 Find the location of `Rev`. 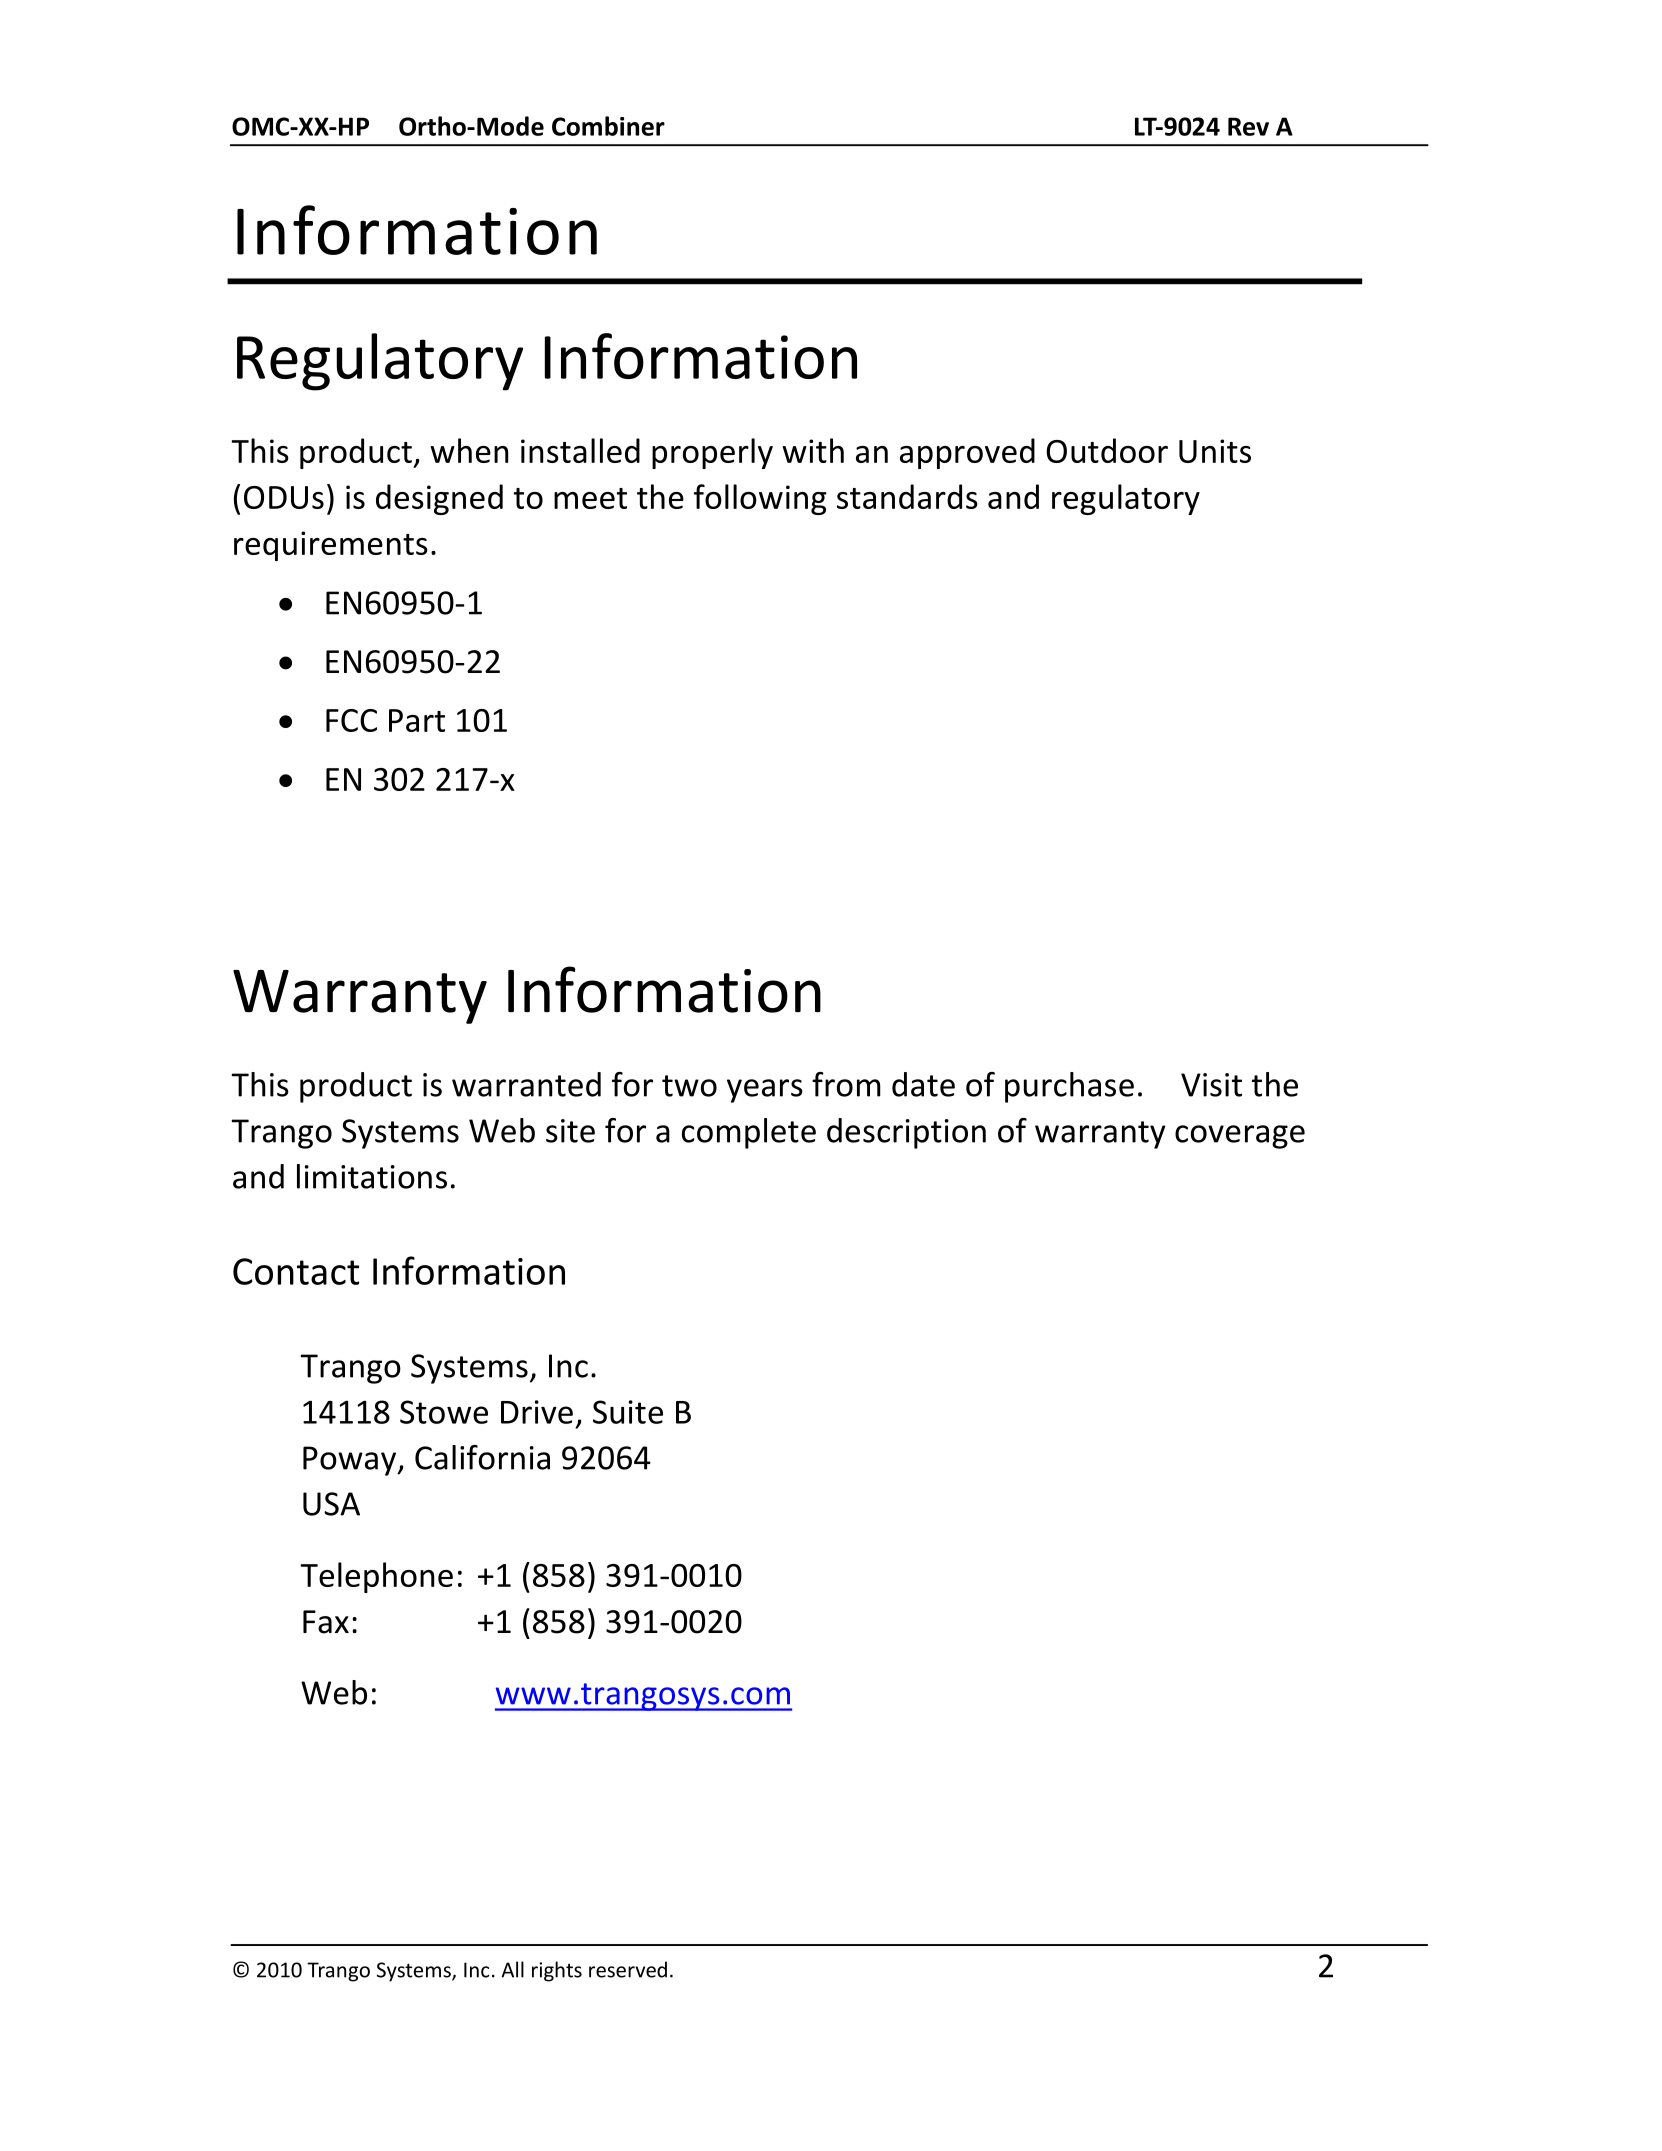

Rev is located at coordinates (1248, 126).
